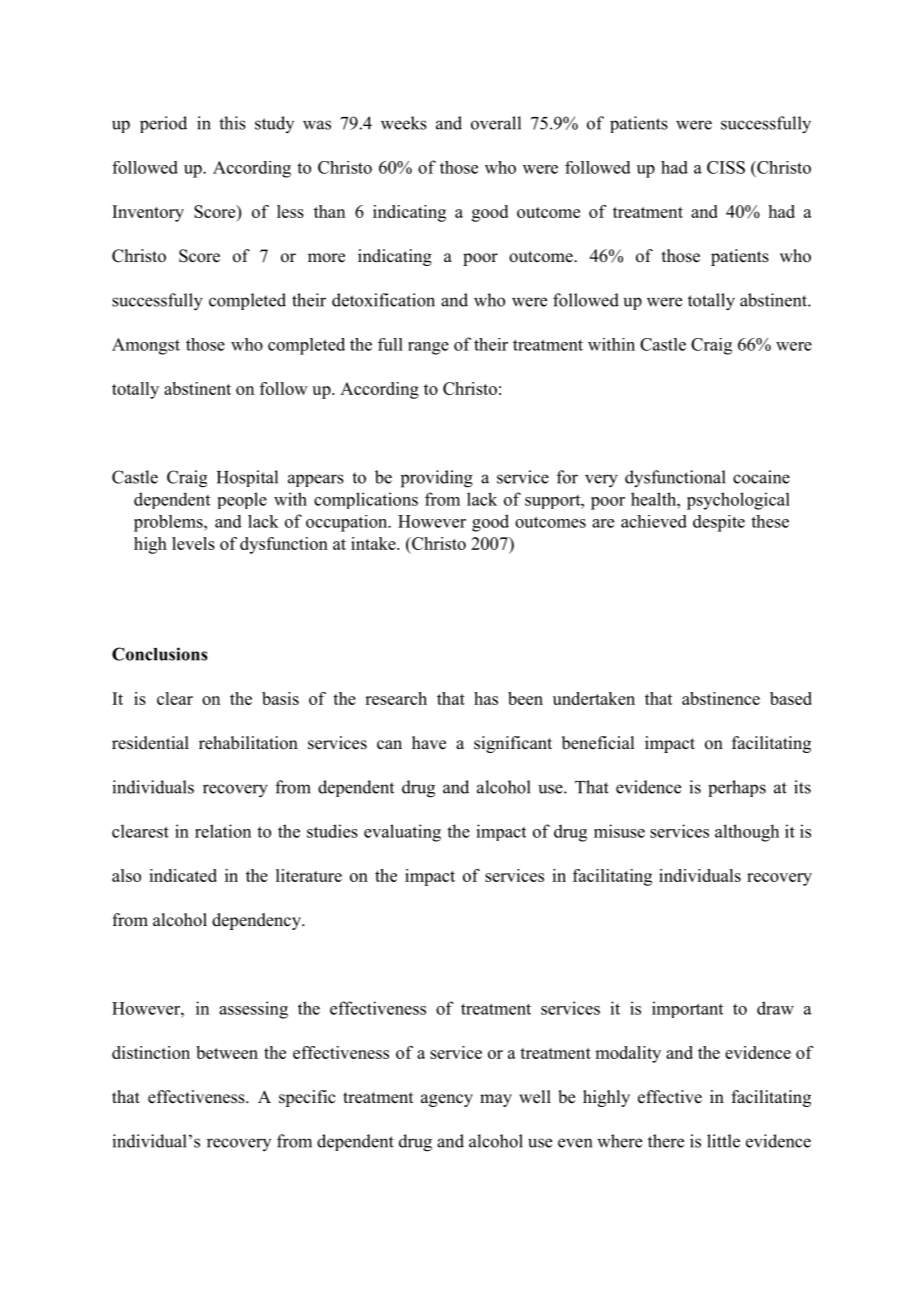 This screenshot has height=1308, width=924. Describe the element at coordinates (496, 123) in the screenshot. I see `overall` at that location.
